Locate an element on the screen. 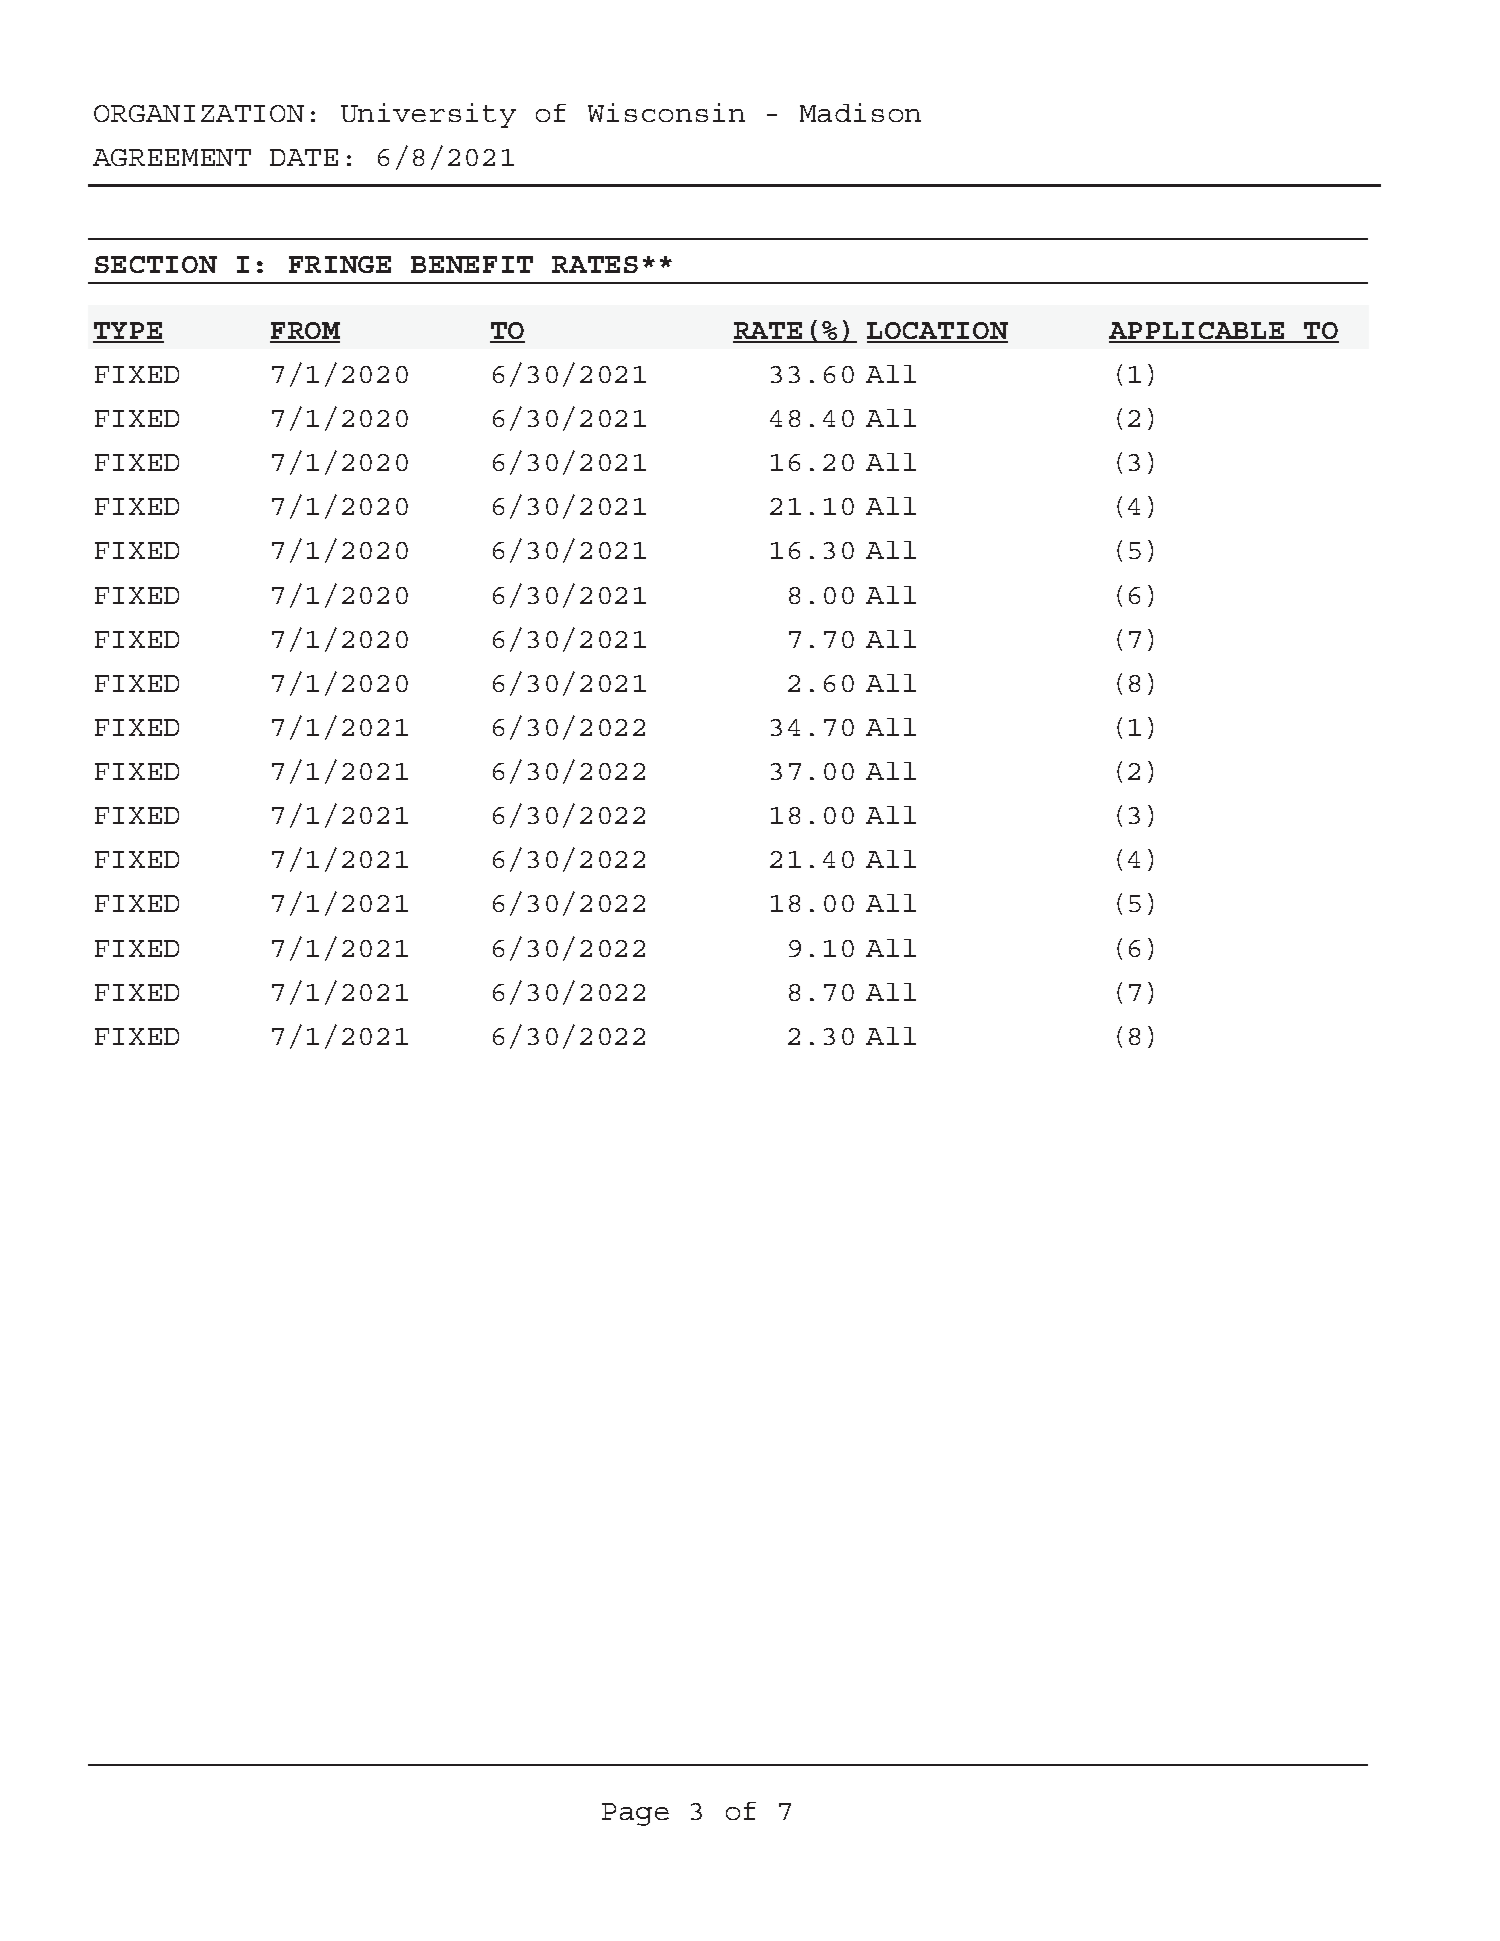 The width and height of the screenshot is (1500, 1941). APPLICABLE is located at coordinates (1198, 332).
